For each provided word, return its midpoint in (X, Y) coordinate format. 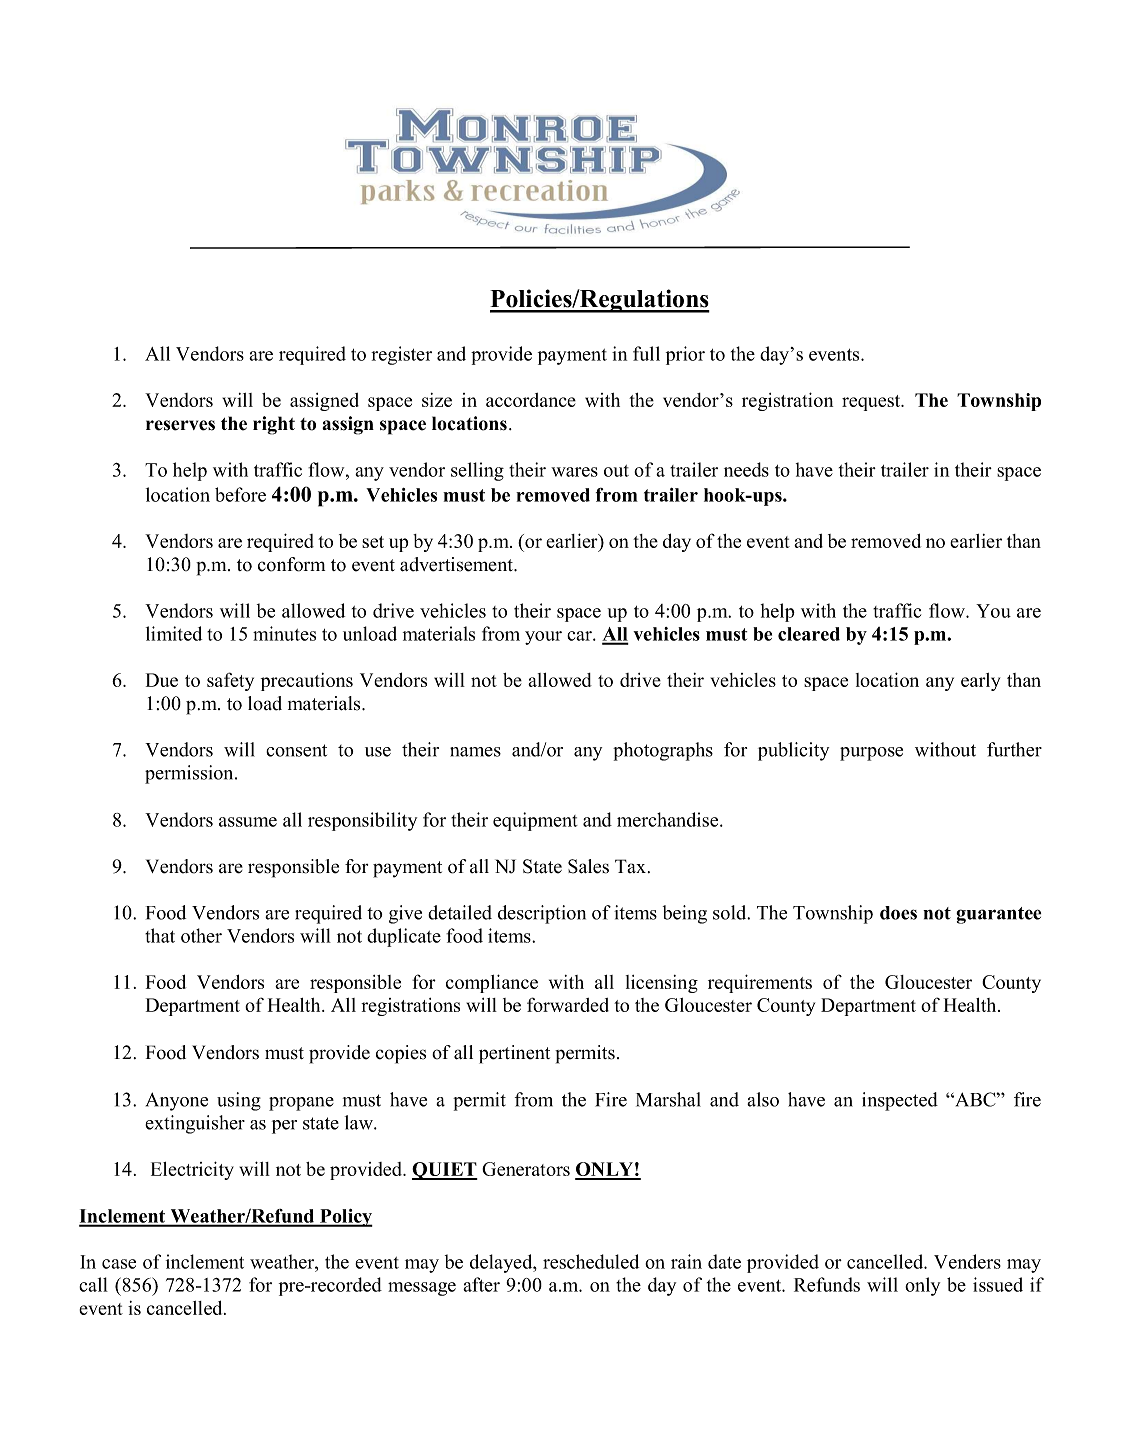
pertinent (514, 1054)
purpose (871, 754)
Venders (967, 1261)
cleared (809, 634)
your (543, 638)
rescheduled (591, 1261)
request (872, 403)
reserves (180, 425)
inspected (900, 1101)
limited (174, 633)
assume (248, 822)
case (119, 1264)
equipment (535, 821)
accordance (531, 400)
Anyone (177, 1101)
